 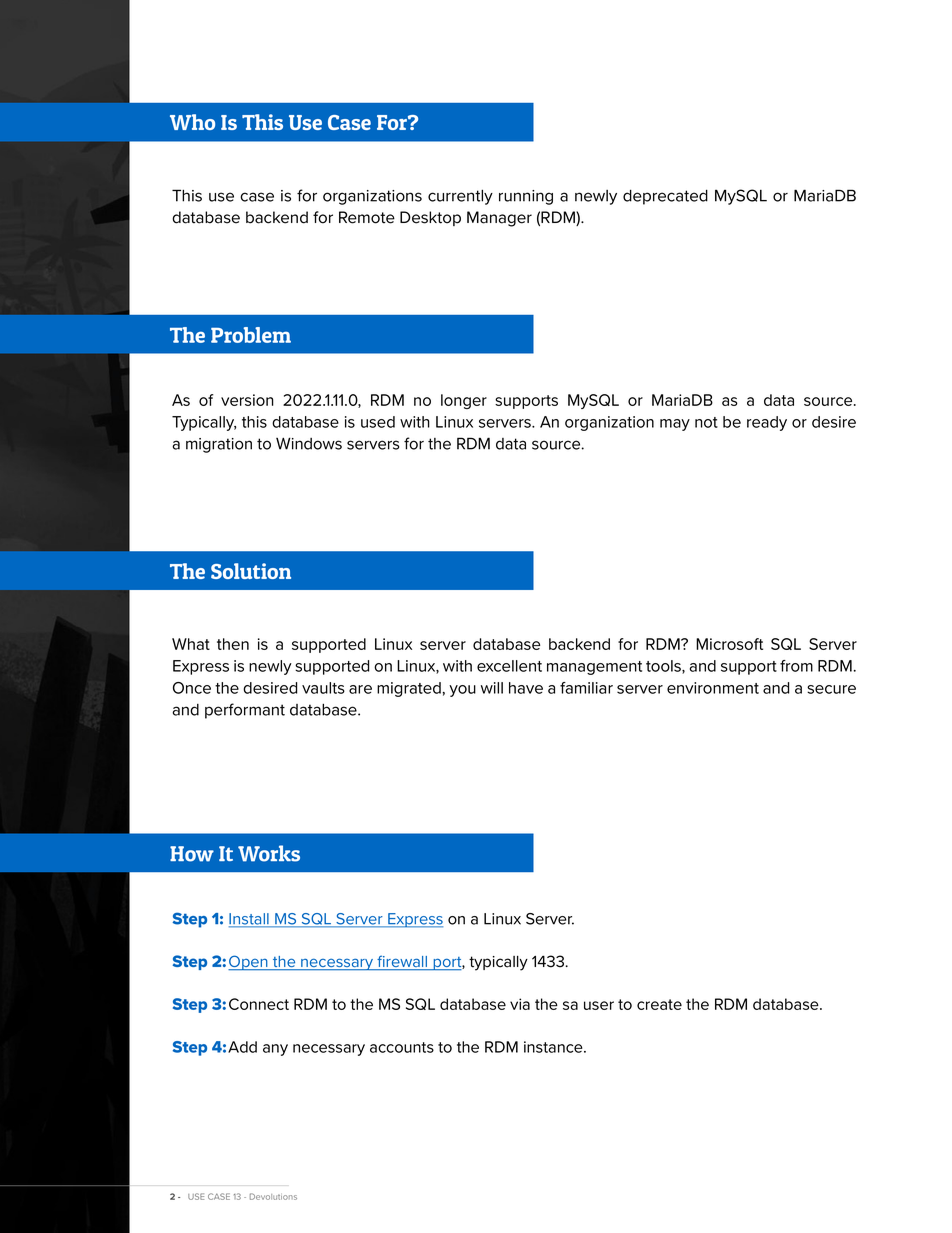 I want to click on environment, so click(x=713, y=688).
